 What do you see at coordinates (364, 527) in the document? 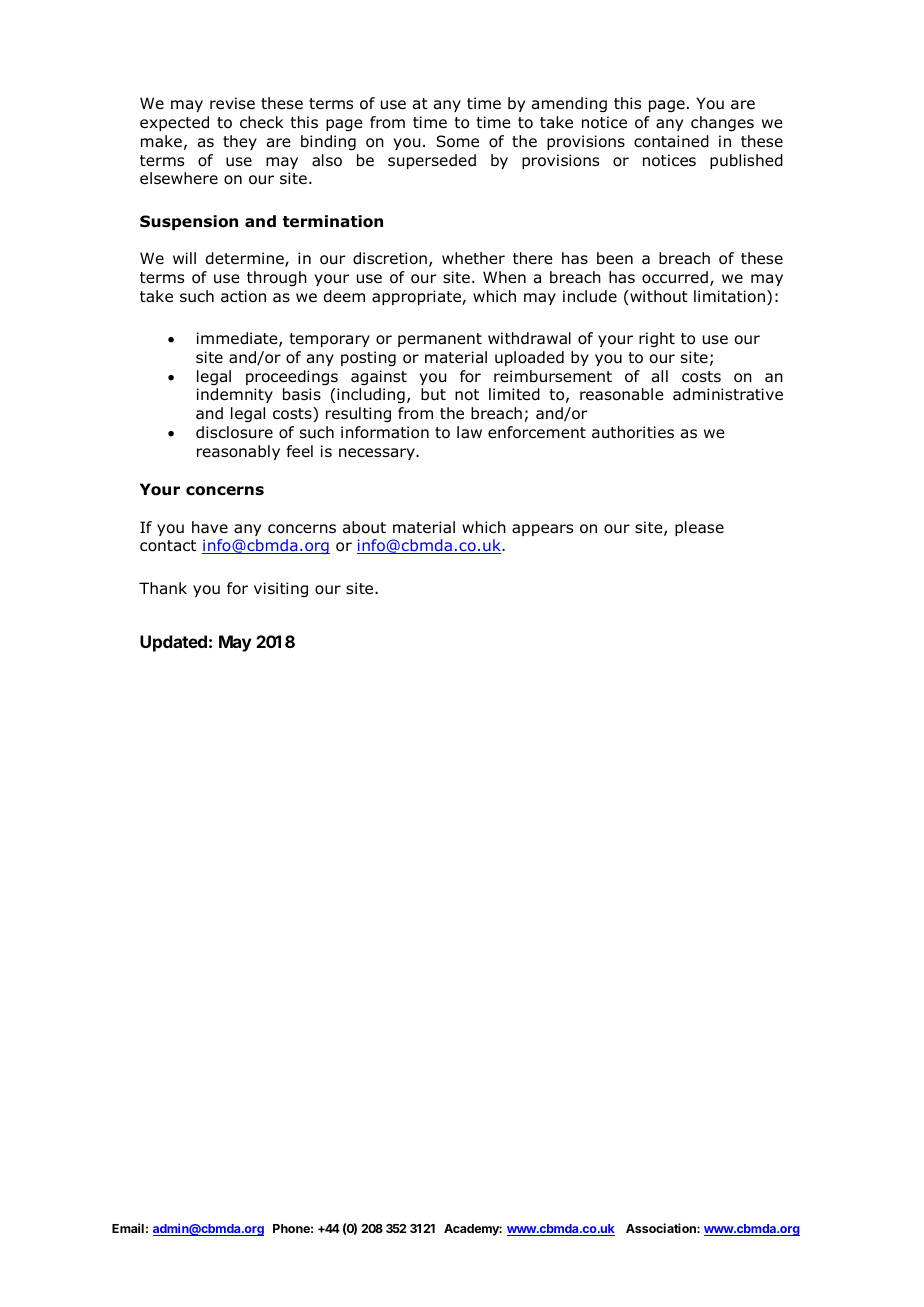
I see `about` at bounding box center [364, 527].
